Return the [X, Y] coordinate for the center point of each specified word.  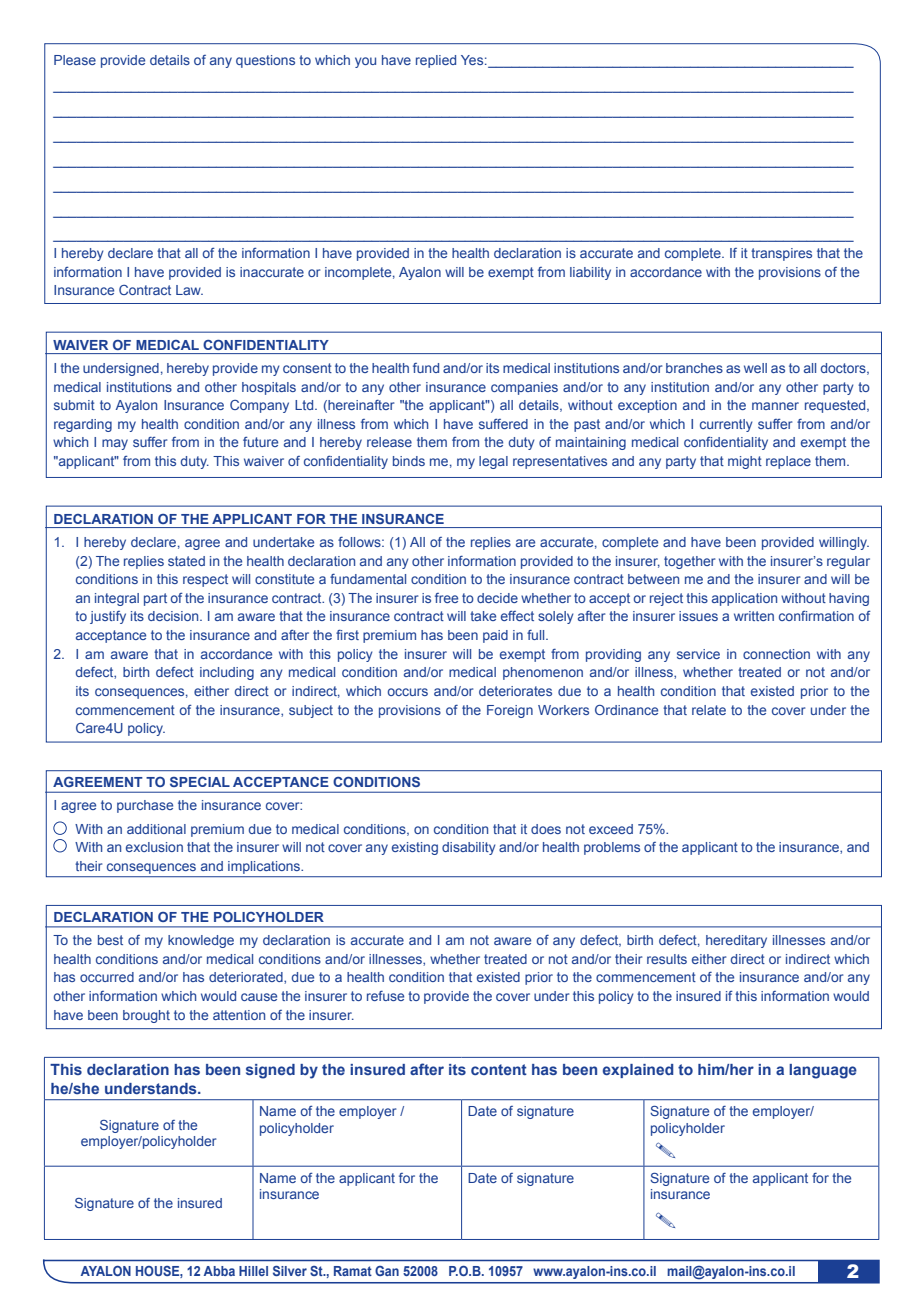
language [823, 1071]
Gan [387, 1271]
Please [75, 60]
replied [436, 61]
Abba [219, 1271]
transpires [781, 254]
